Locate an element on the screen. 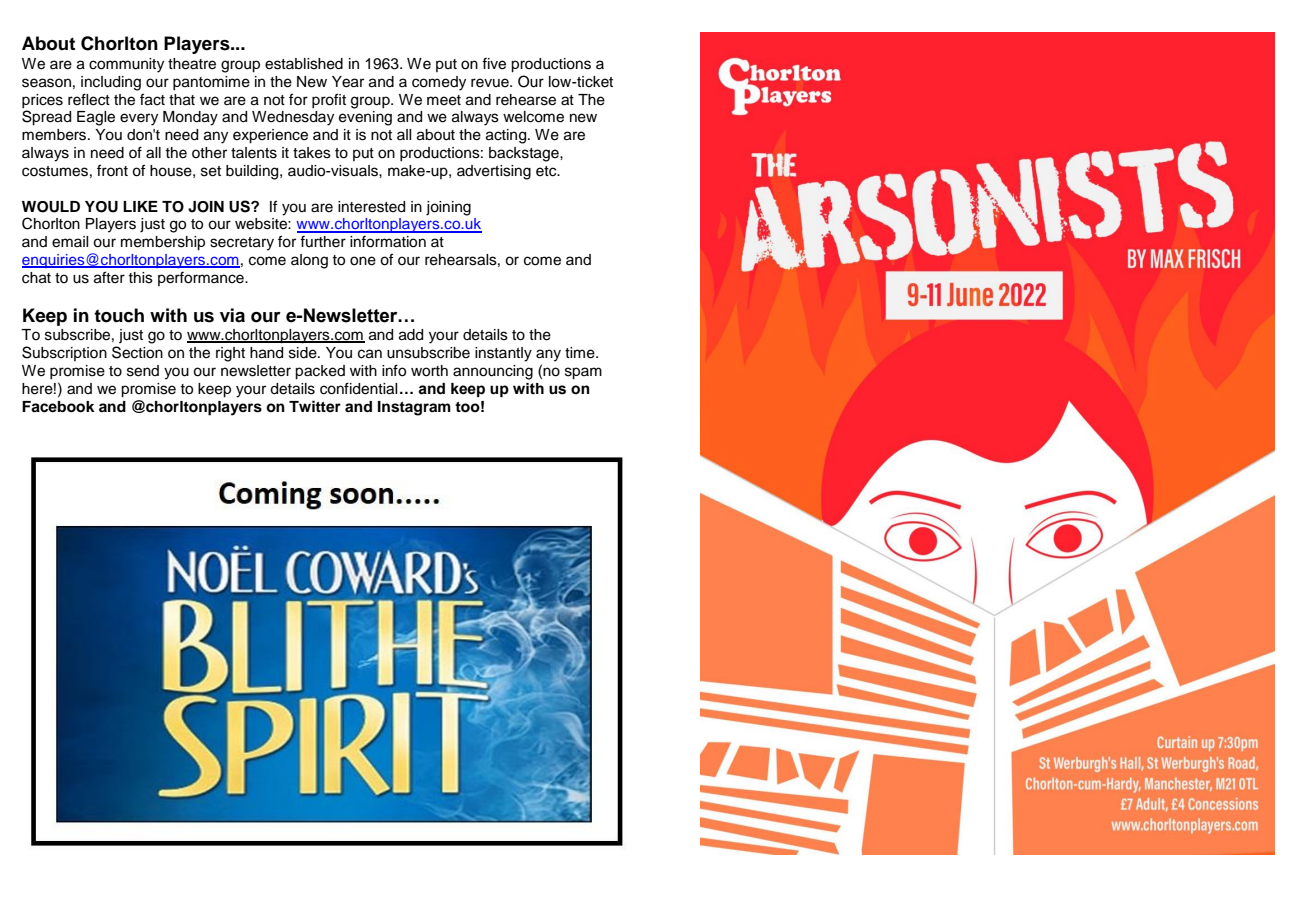 The height and width of the screenshot is (924, 1308). five is located at coordinates (494, 64).
